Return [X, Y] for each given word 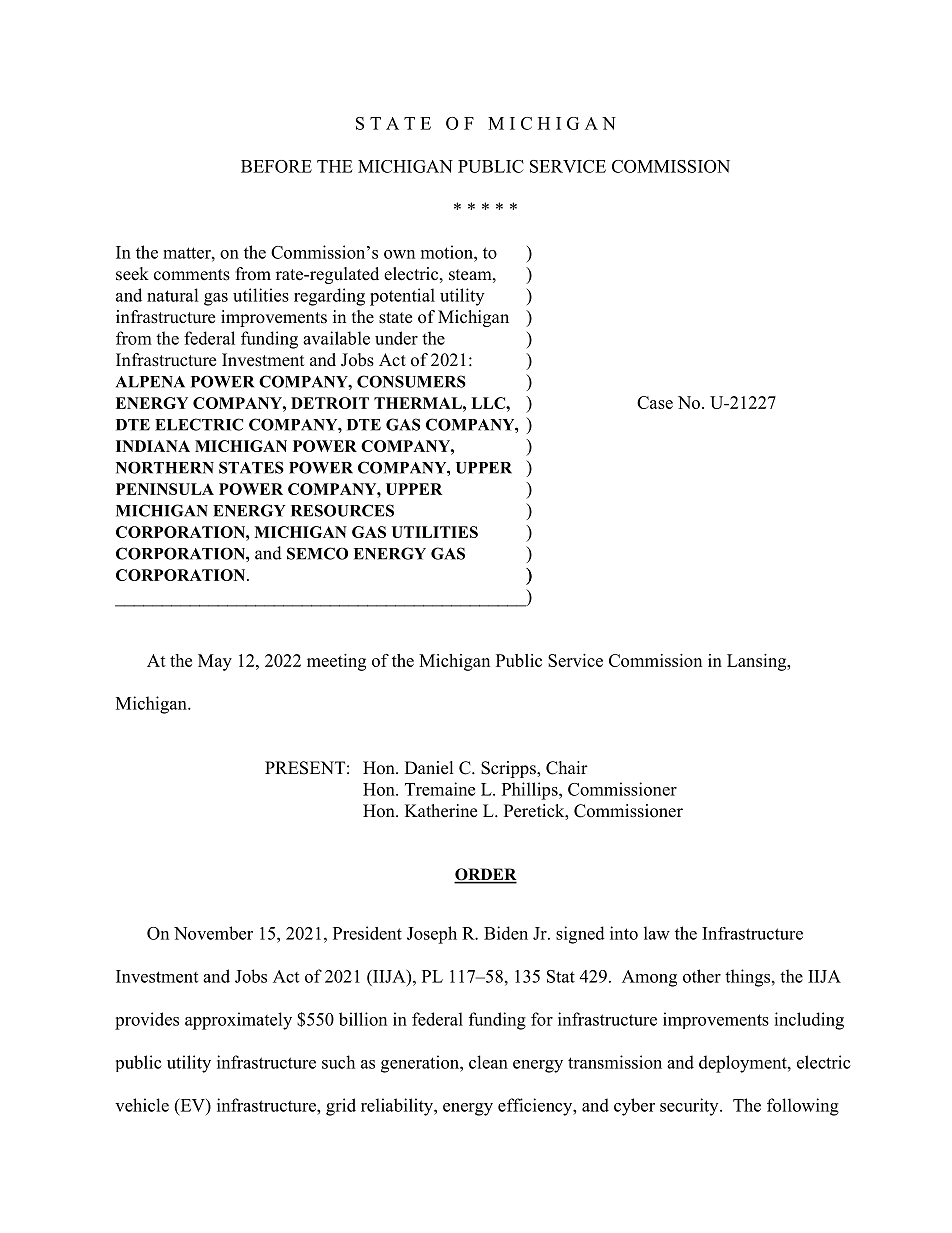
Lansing [758, 662]
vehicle [142, 1105]
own [399, 254]
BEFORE [276, 166]
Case [655, 402]
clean [488, 1062]
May [215, 662]
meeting [336, 662]
